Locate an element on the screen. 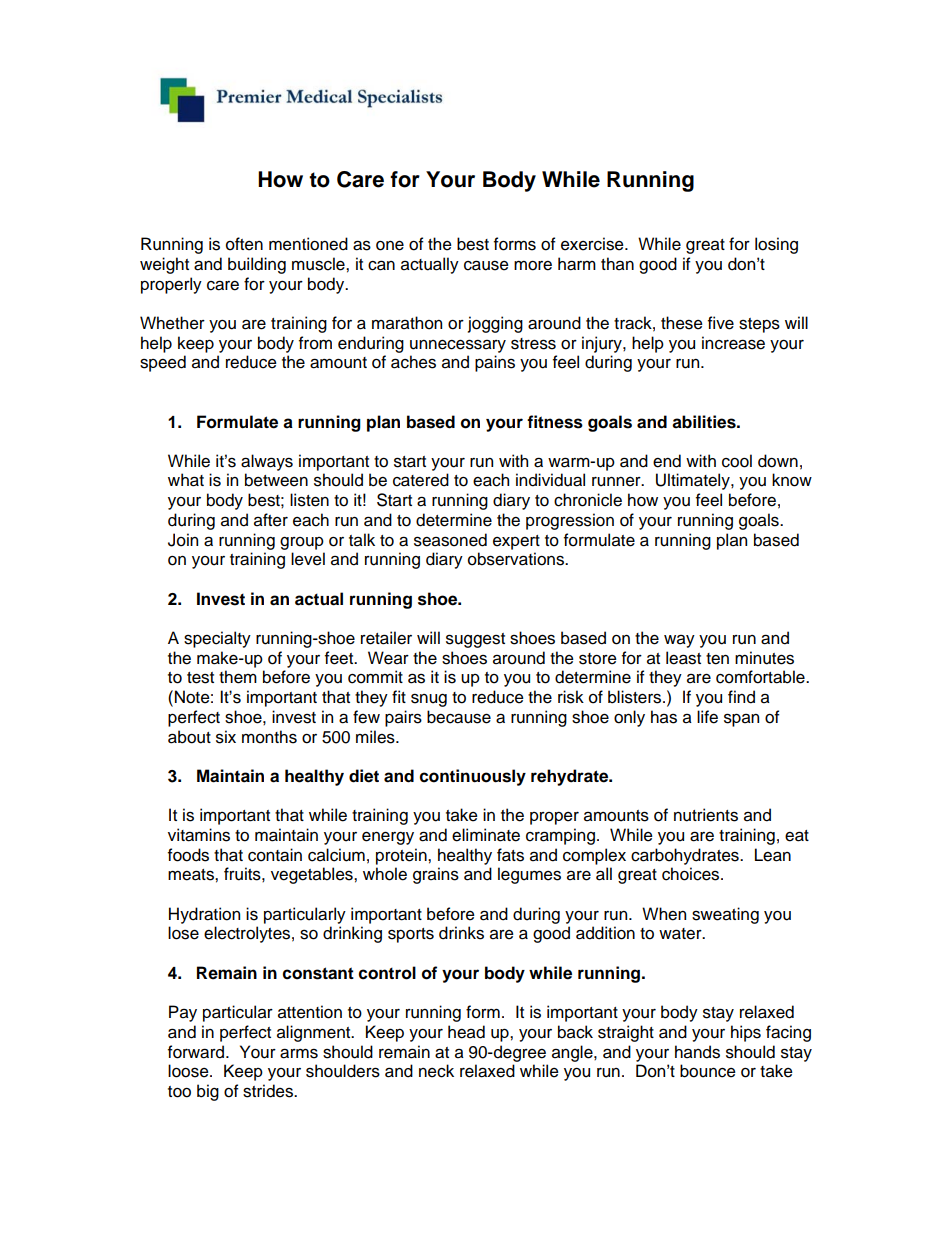 The width and height of the screenshot is (952, 1233). vitamins is located at coordinates (199, 835).
